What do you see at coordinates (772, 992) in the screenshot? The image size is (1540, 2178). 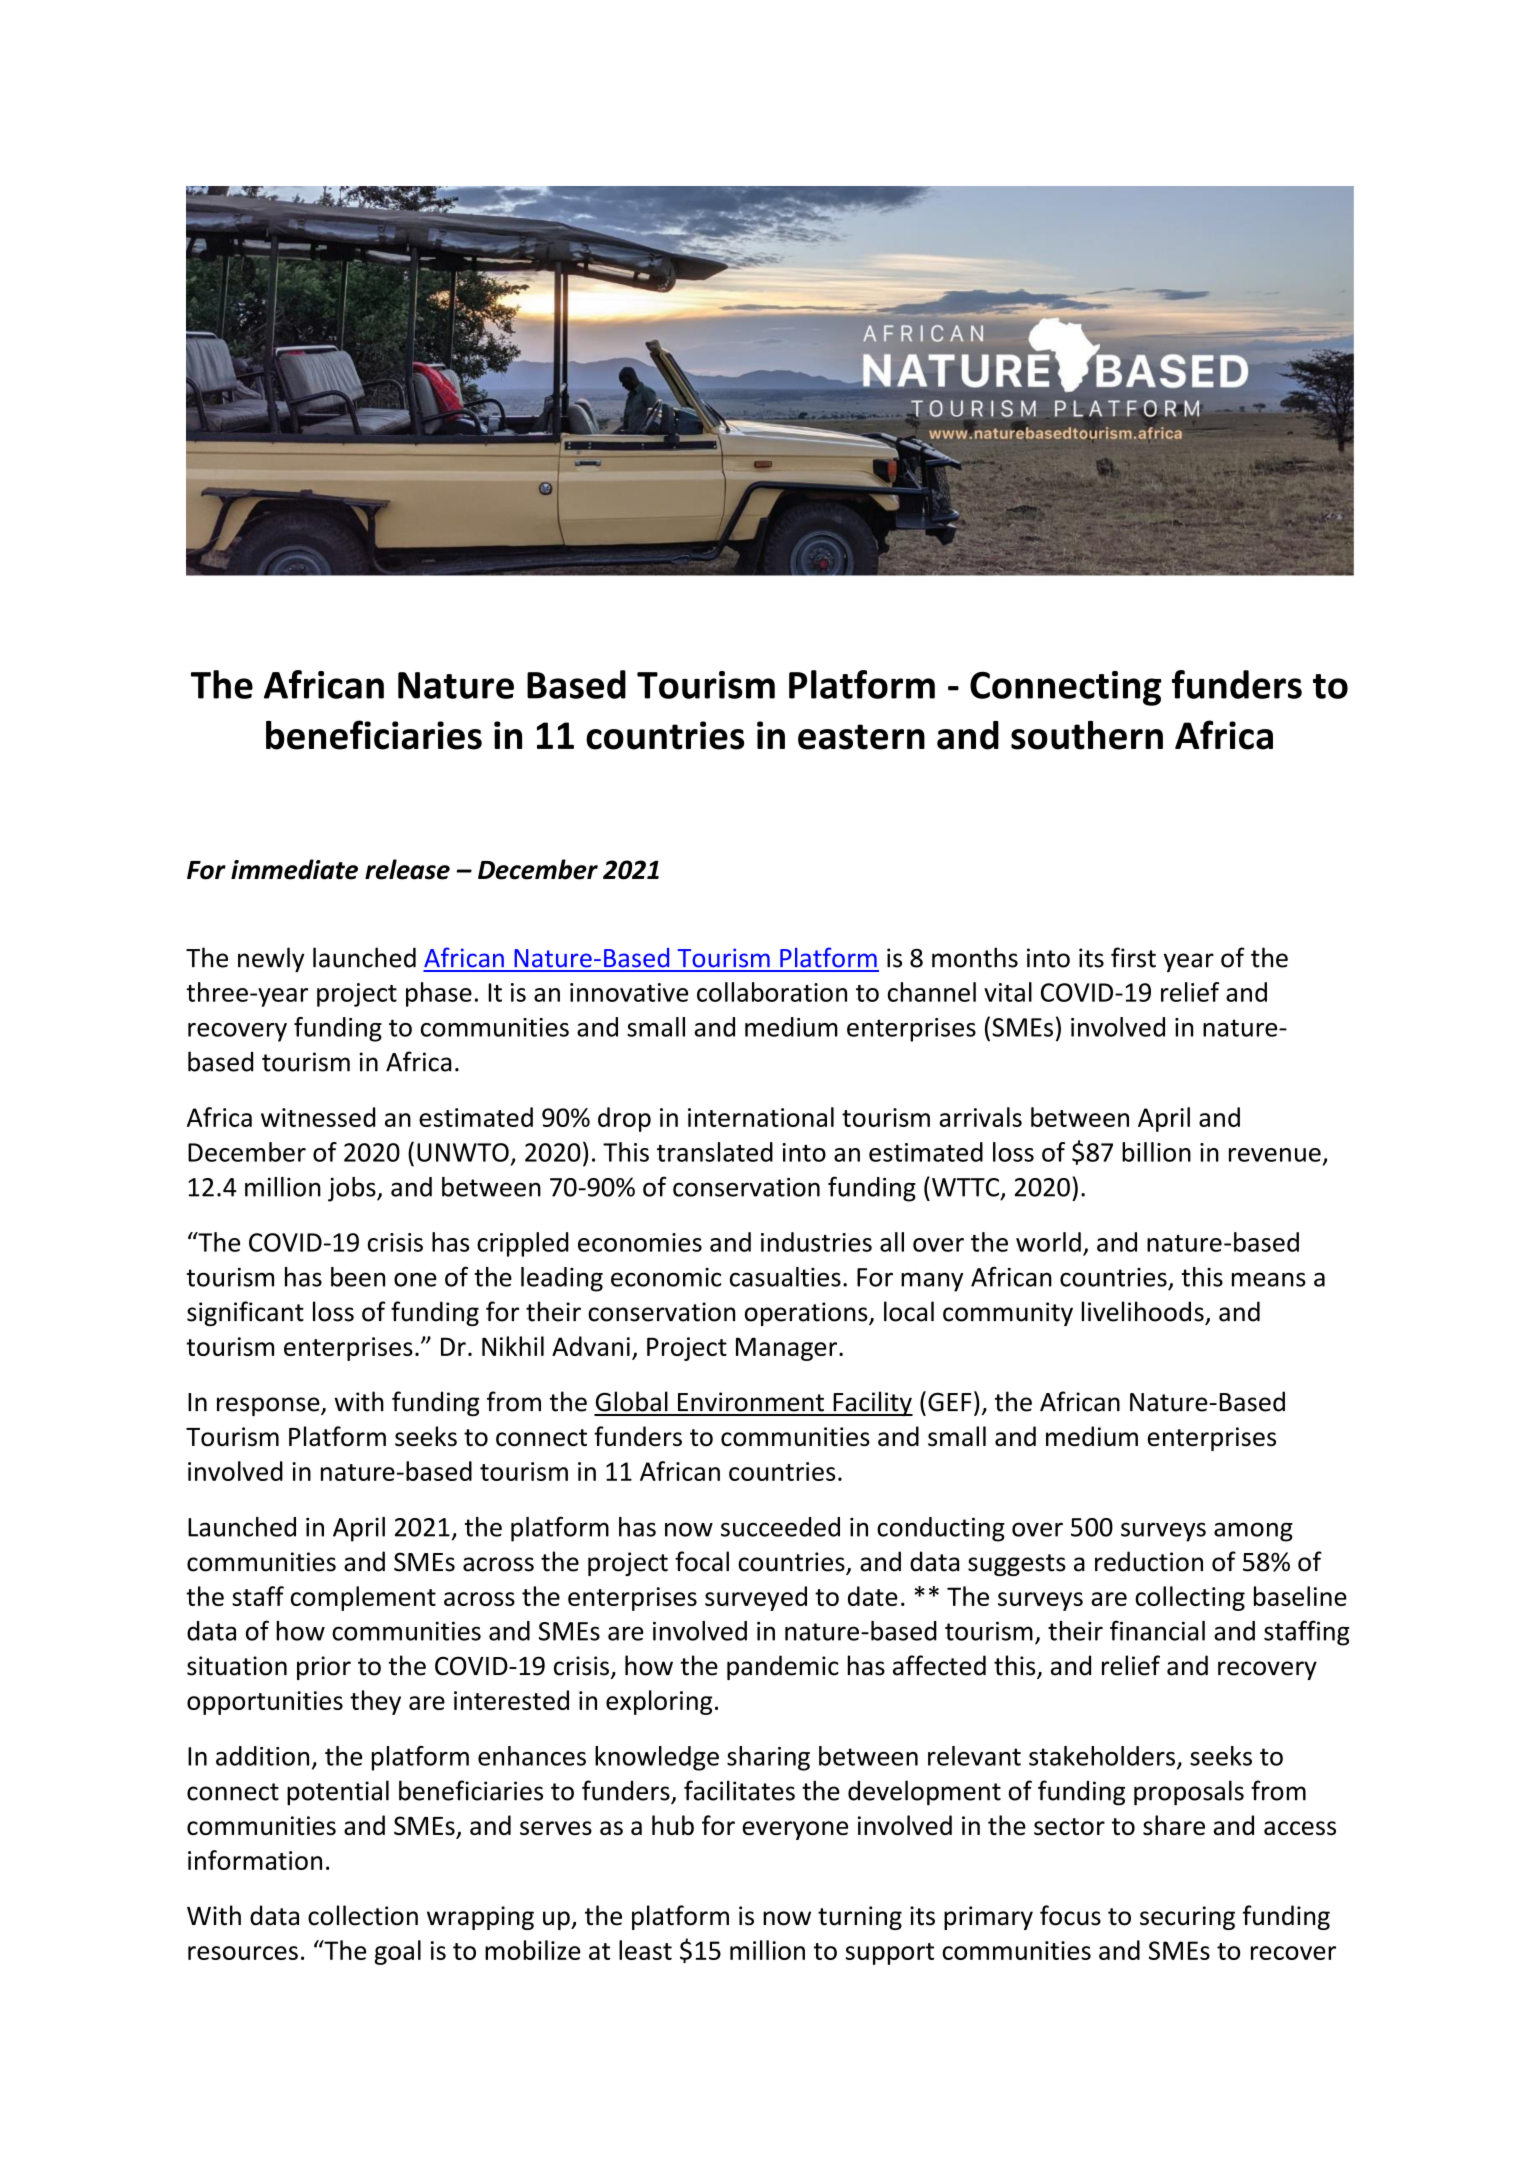 I see `collaboration` at bounding box center [772, 992].
